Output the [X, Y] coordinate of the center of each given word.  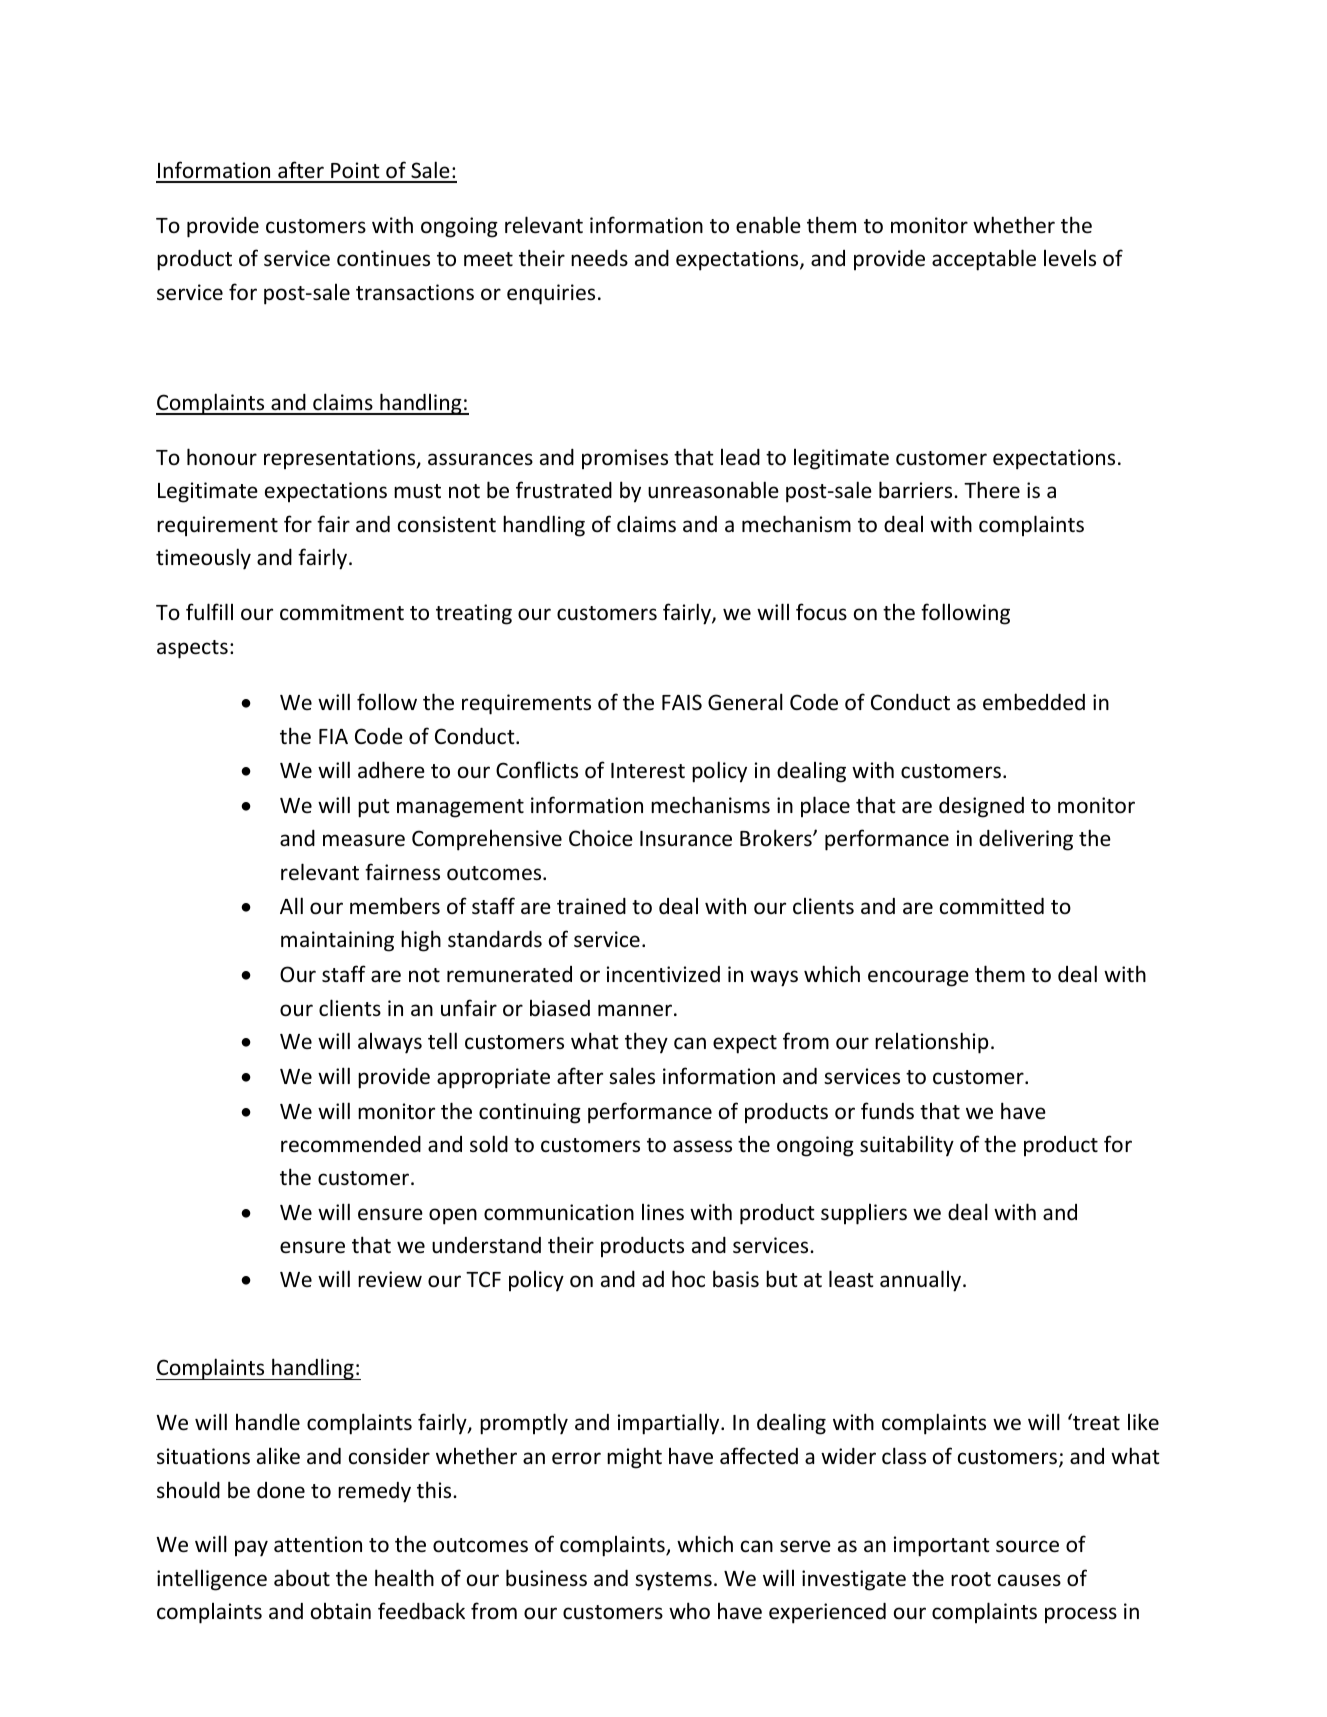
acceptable [984, 260]
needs [599, 258]
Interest [648, 771]
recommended [351, 1144]
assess [702, 1146]
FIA [333, 736]
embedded [1034, 702]
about [302, 1578]
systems [673, 1581]
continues [383, 258]
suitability [907, 1146]
